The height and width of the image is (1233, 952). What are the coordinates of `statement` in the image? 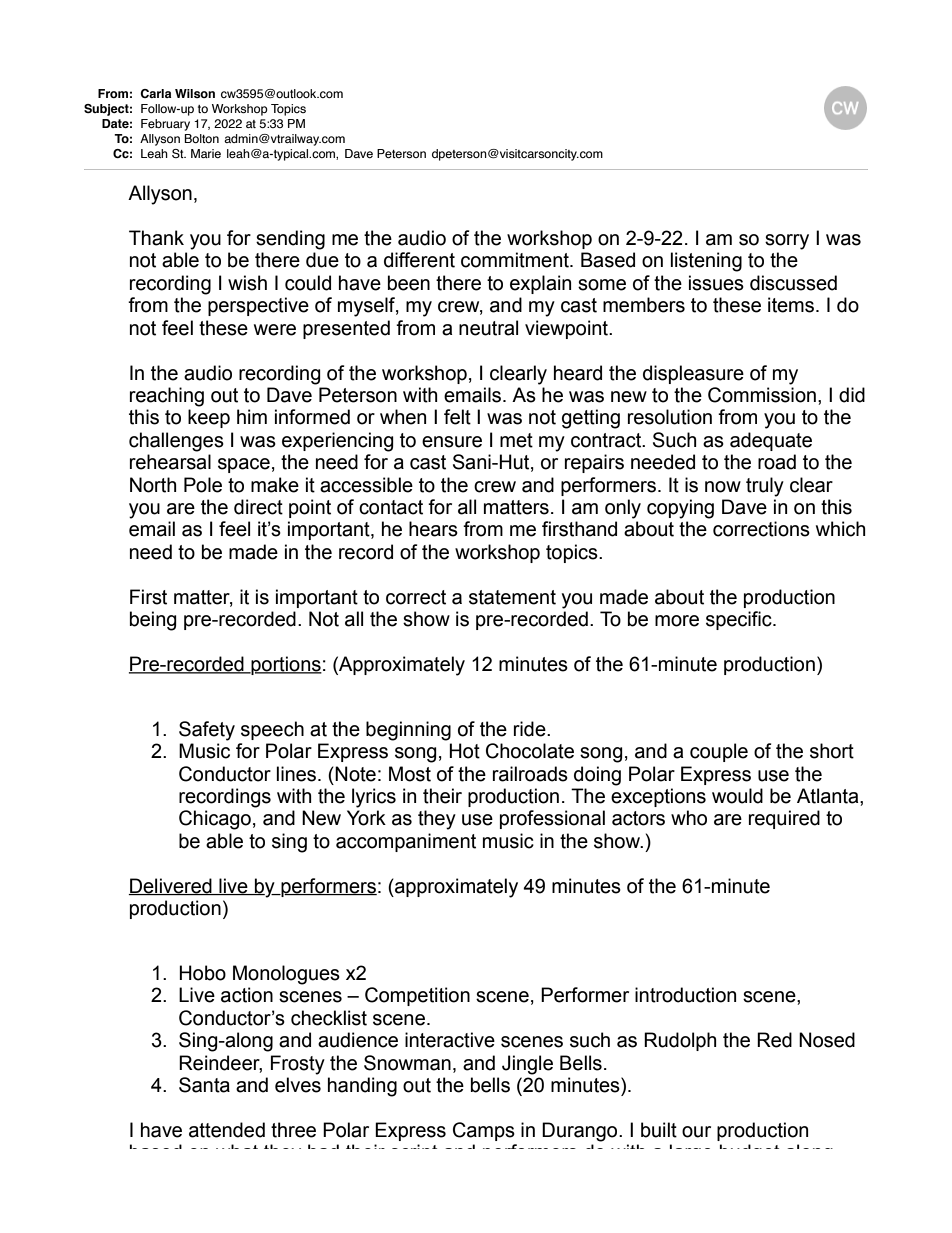 It's located at (512, 597).
